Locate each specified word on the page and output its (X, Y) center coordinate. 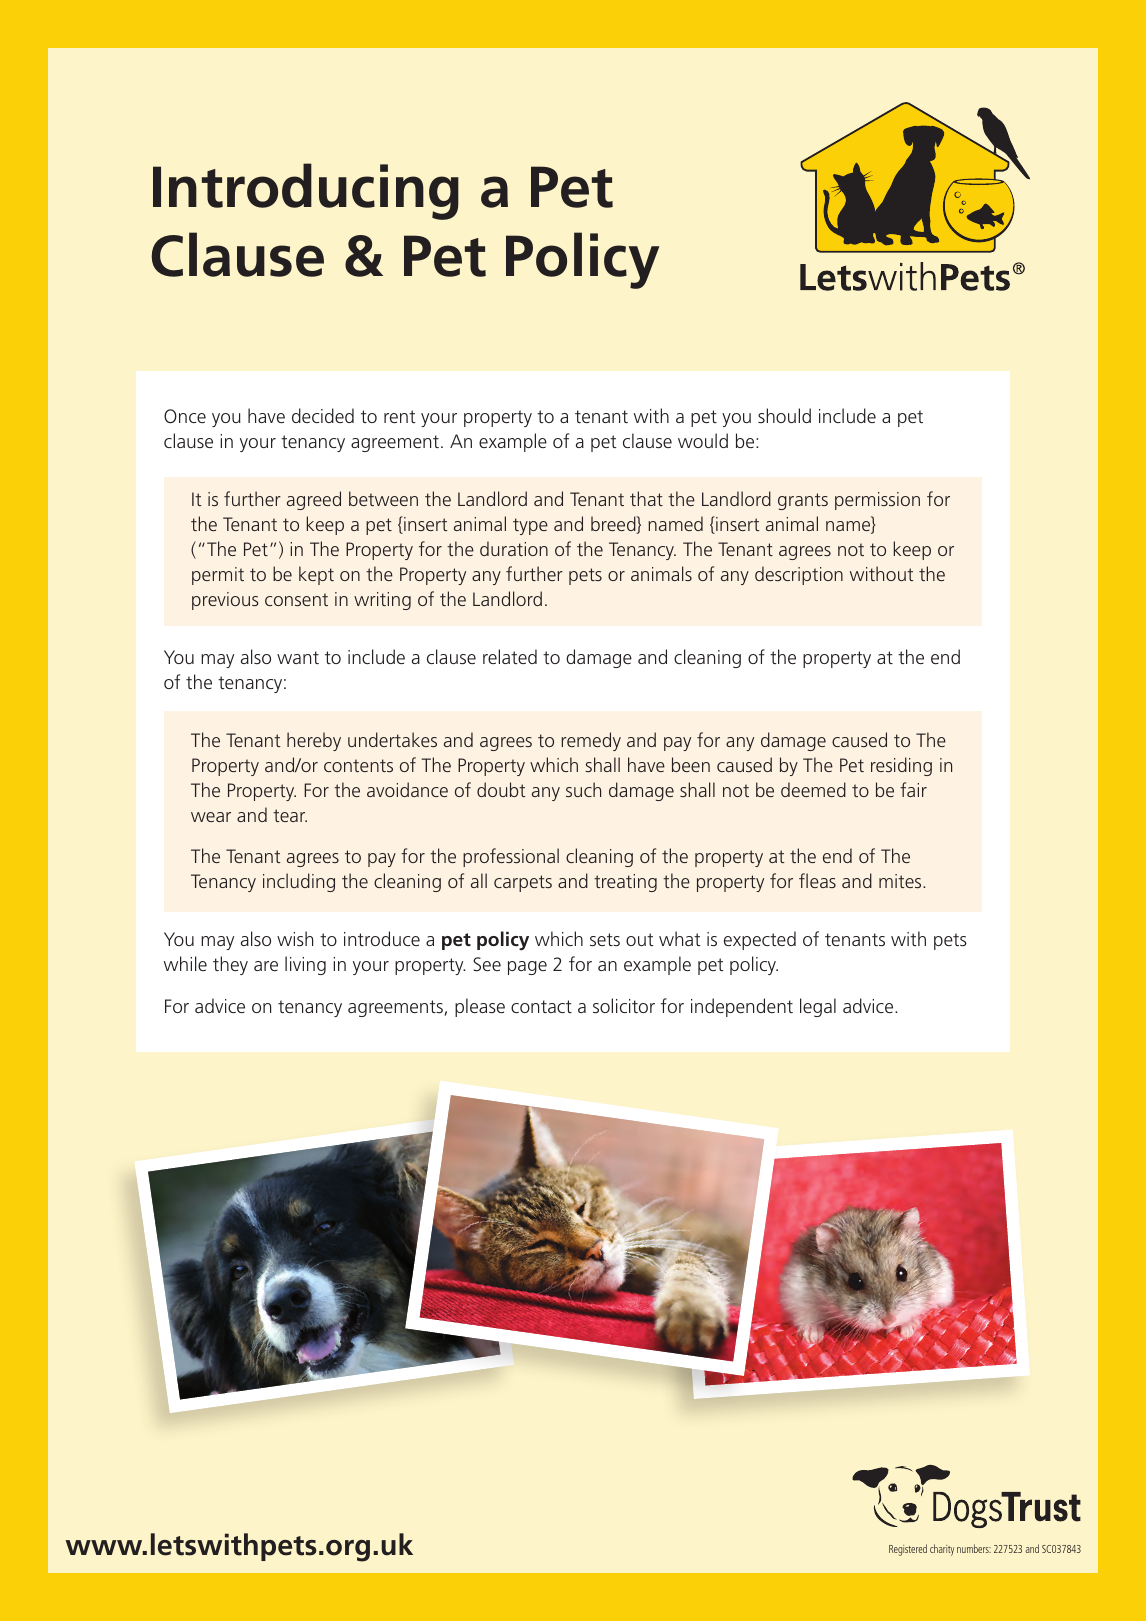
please (480, 1007)
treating (625, 883)
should (784, 415)
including (299, 882)
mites (901, 881)
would (703, 440)
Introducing (306, 191)
